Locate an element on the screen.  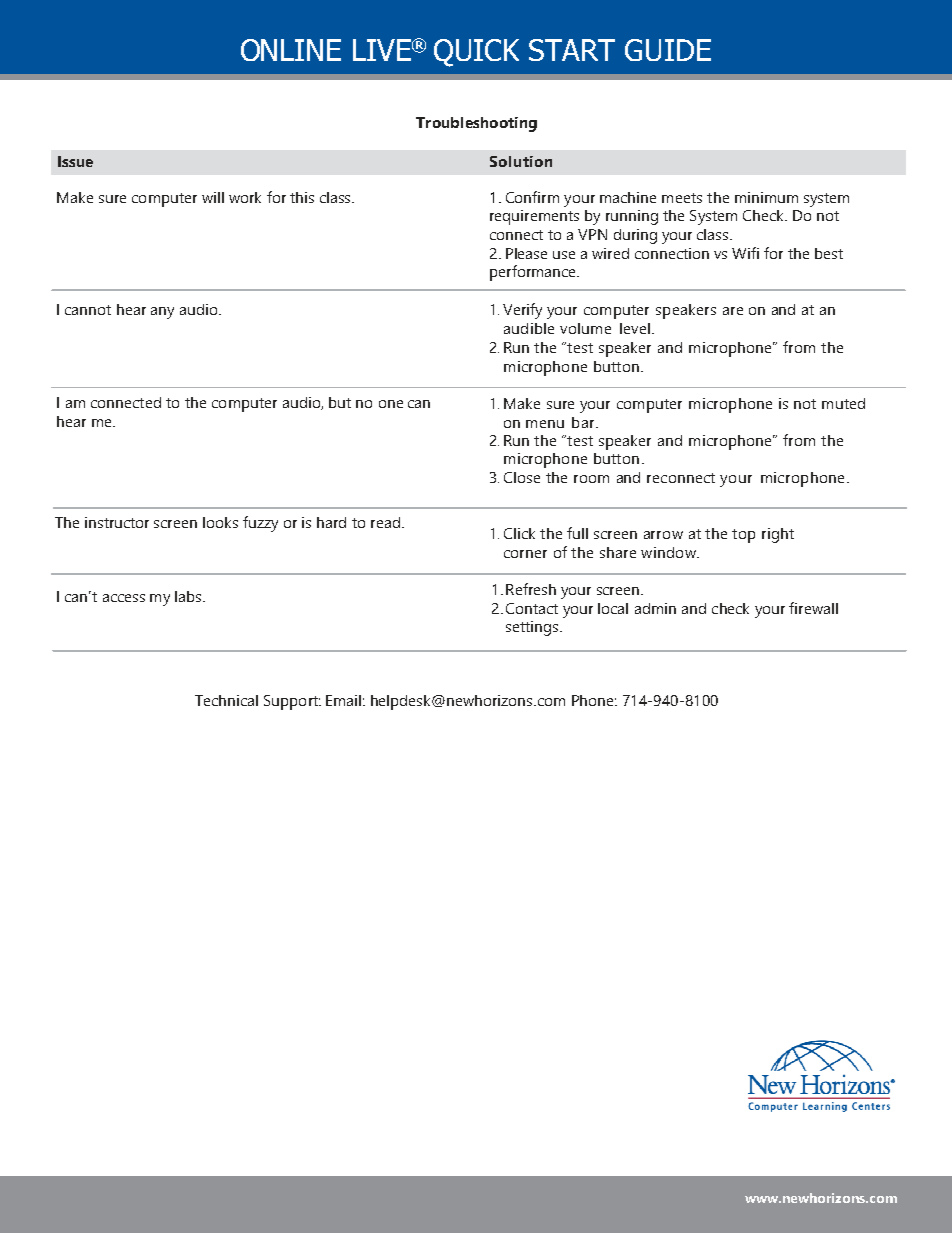
QUICK is located at coordinates (476, 53).
